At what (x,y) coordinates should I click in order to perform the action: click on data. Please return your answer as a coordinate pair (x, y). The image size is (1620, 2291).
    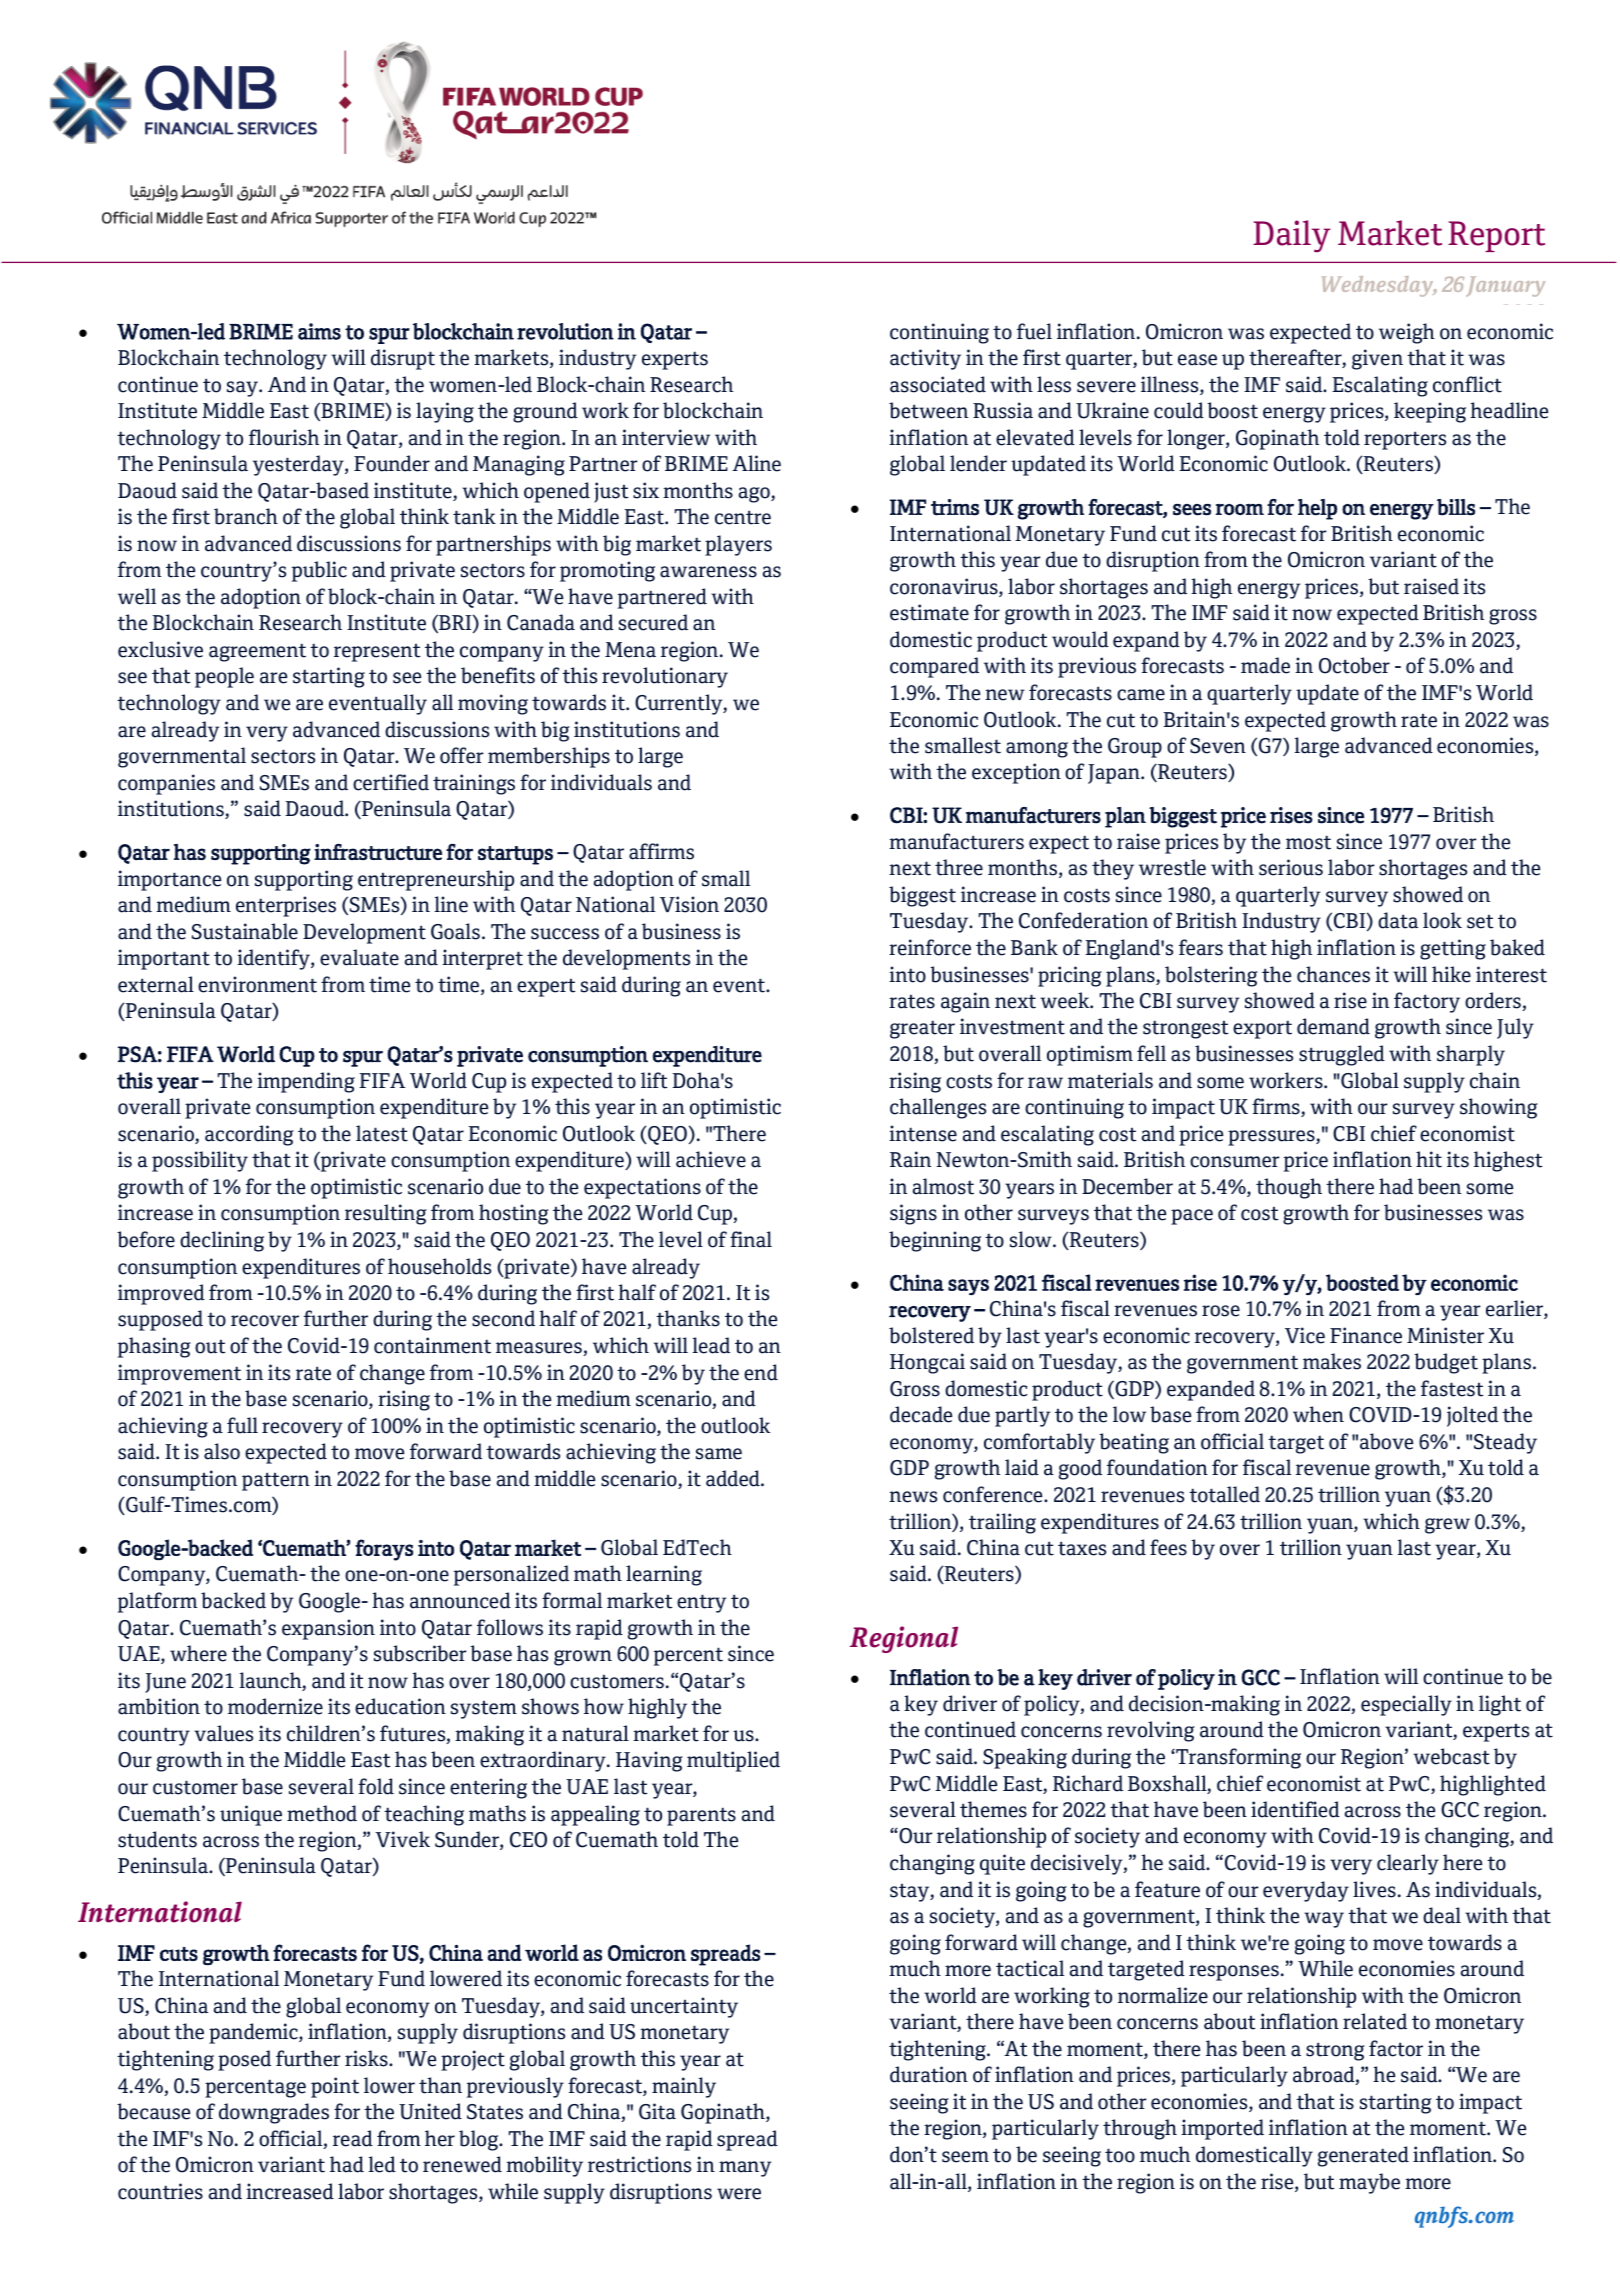
    Looking at the image, I should click on (1398, 920).
